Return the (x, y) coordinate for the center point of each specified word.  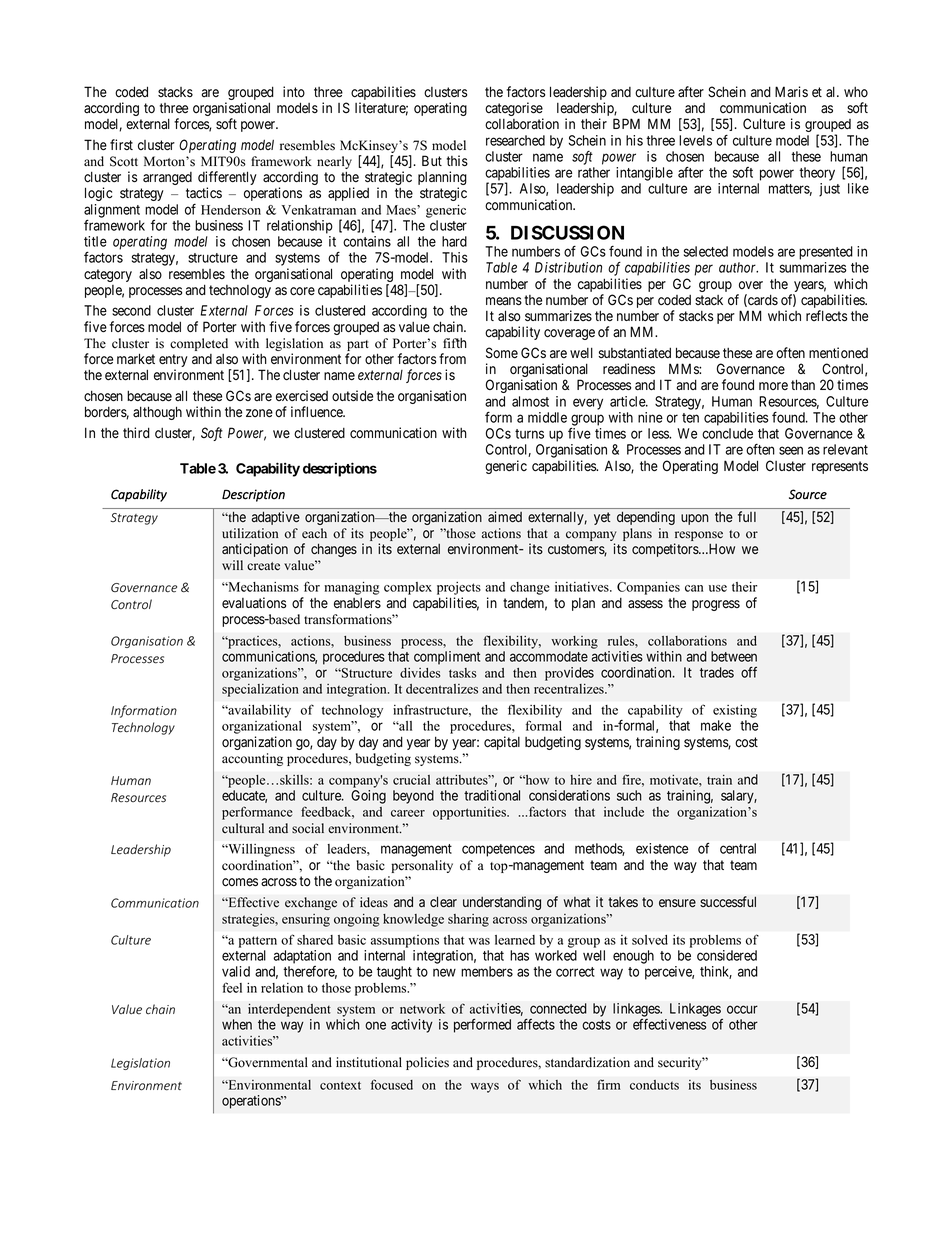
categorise (514, 110)
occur (742, 1009)
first (121, 144)
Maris (791, 91)
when (237, 1024)
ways (485, 1088)
